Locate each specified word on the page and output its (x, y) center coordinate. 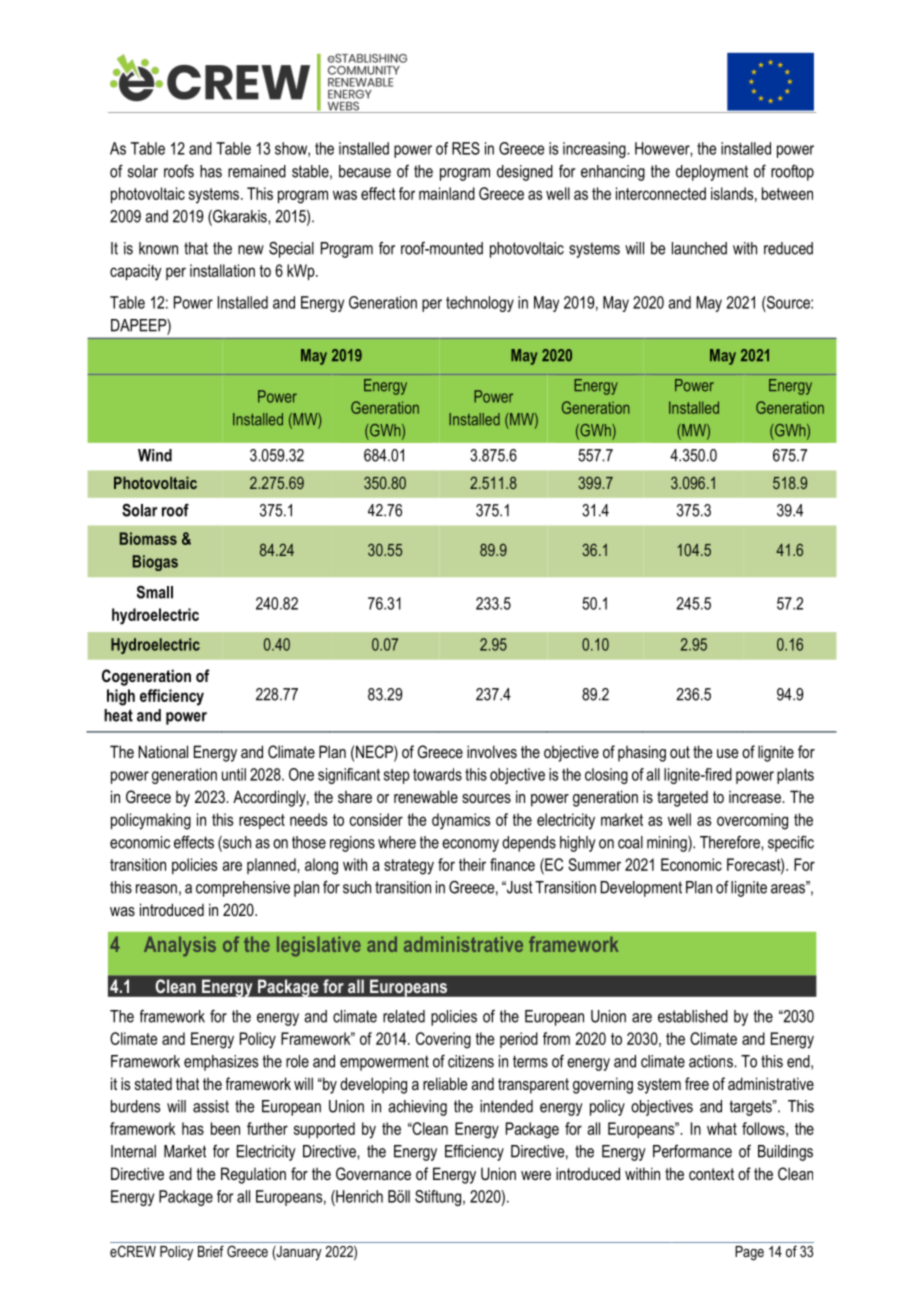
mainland (447, 193)
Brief (211, 1251)
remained (257, 171)
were (536, 1175)
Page (749, 1253)
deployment (712, 173)
